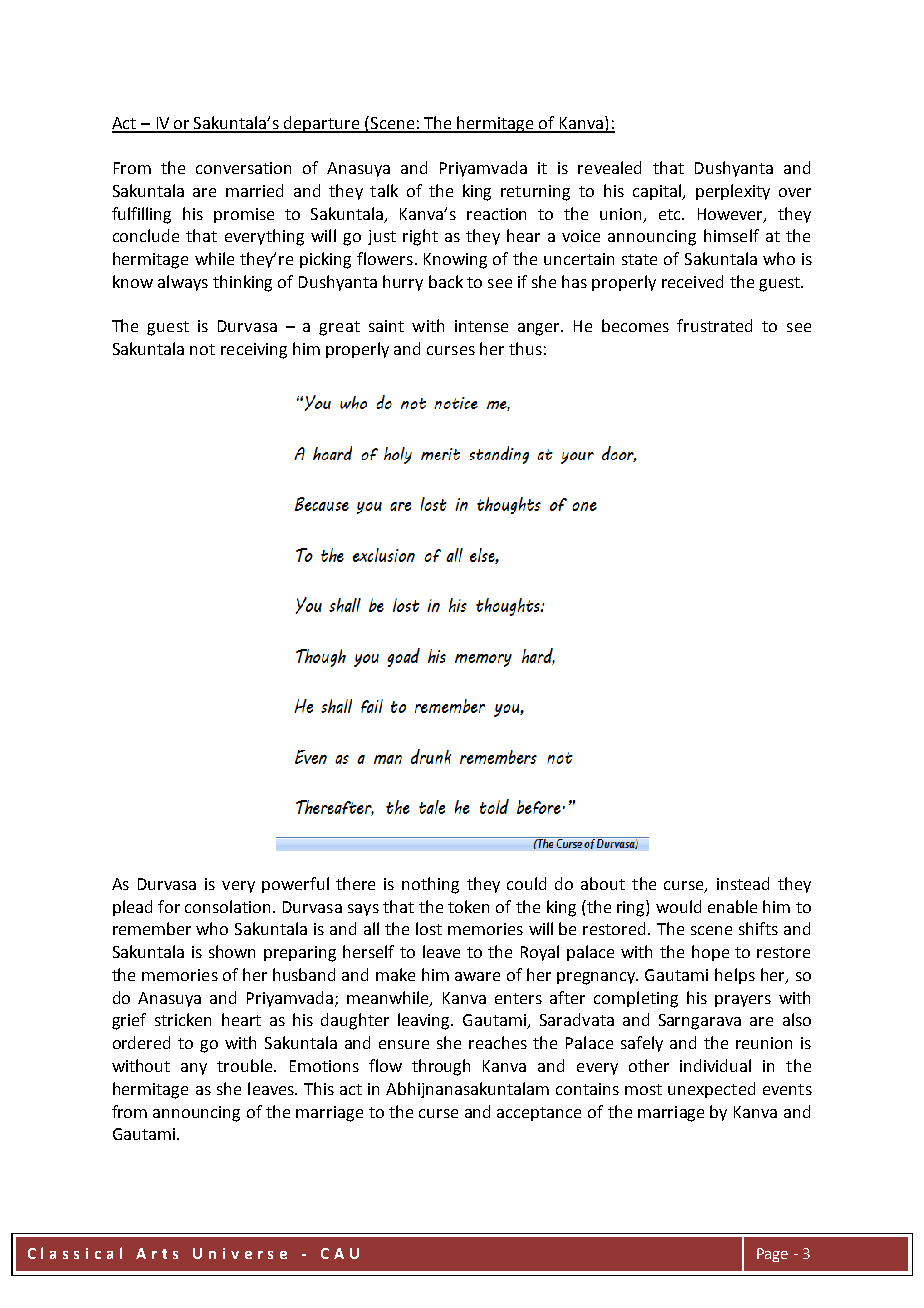 This screenshot has height=1308, width=924. What do you see at coordinates (232, 951) in the screenshot?
I see `shown` at bounding box center [232, 951].
